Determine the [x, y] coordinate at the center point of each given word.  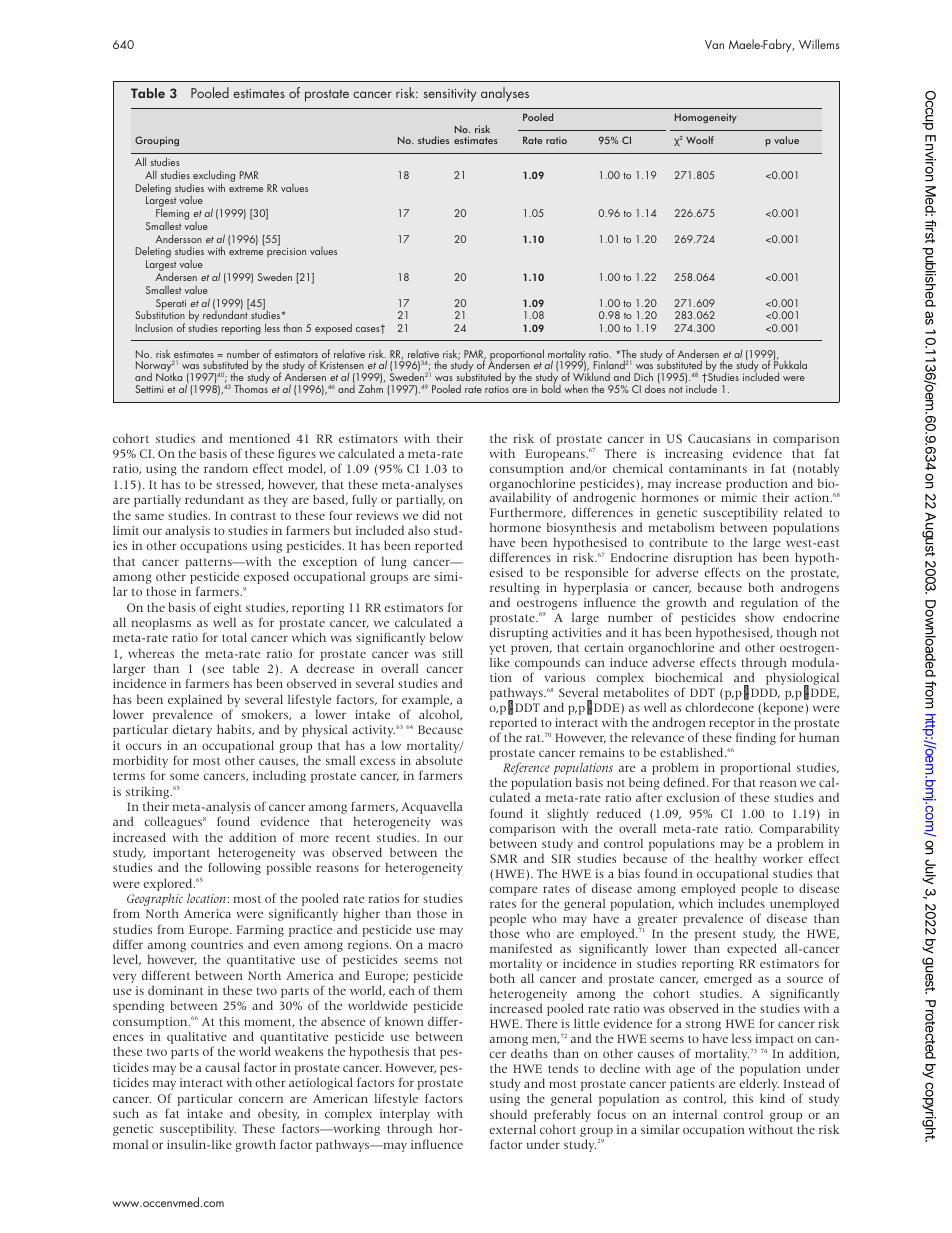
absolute [439, 760]
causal [222, 1067]
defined [685, 782]
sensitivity [450, 95]
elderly [758, 1086]
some [184, 776]
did [431, 515]
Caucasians [719, 438]
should [508, 1114]
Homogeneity [706, 118]
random [226, 468]
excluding [214, 177]
